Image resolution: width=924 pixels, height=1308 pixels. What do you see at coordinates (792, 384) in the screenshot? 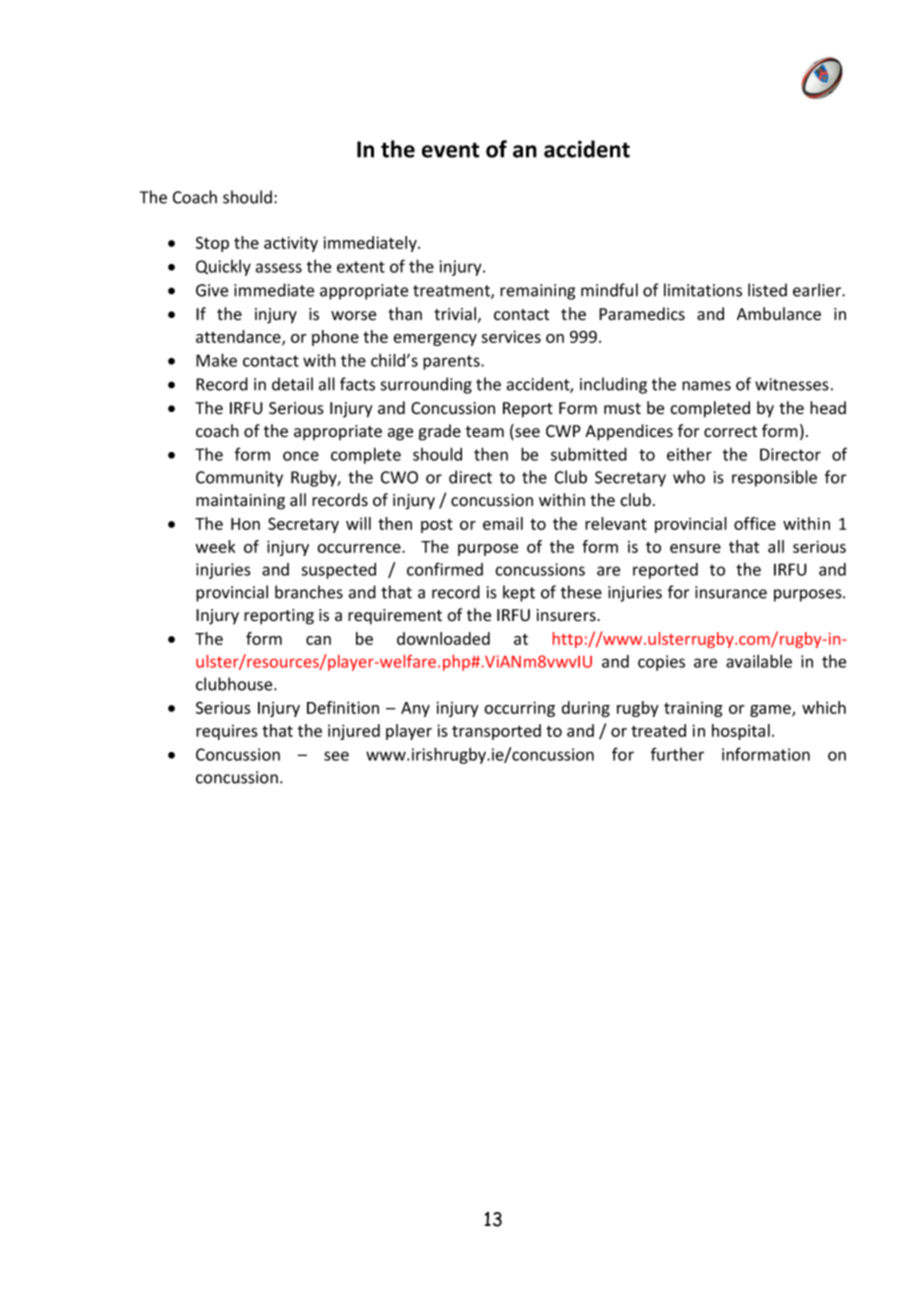
I see `witnesses` at bounding box center [792, 384].
